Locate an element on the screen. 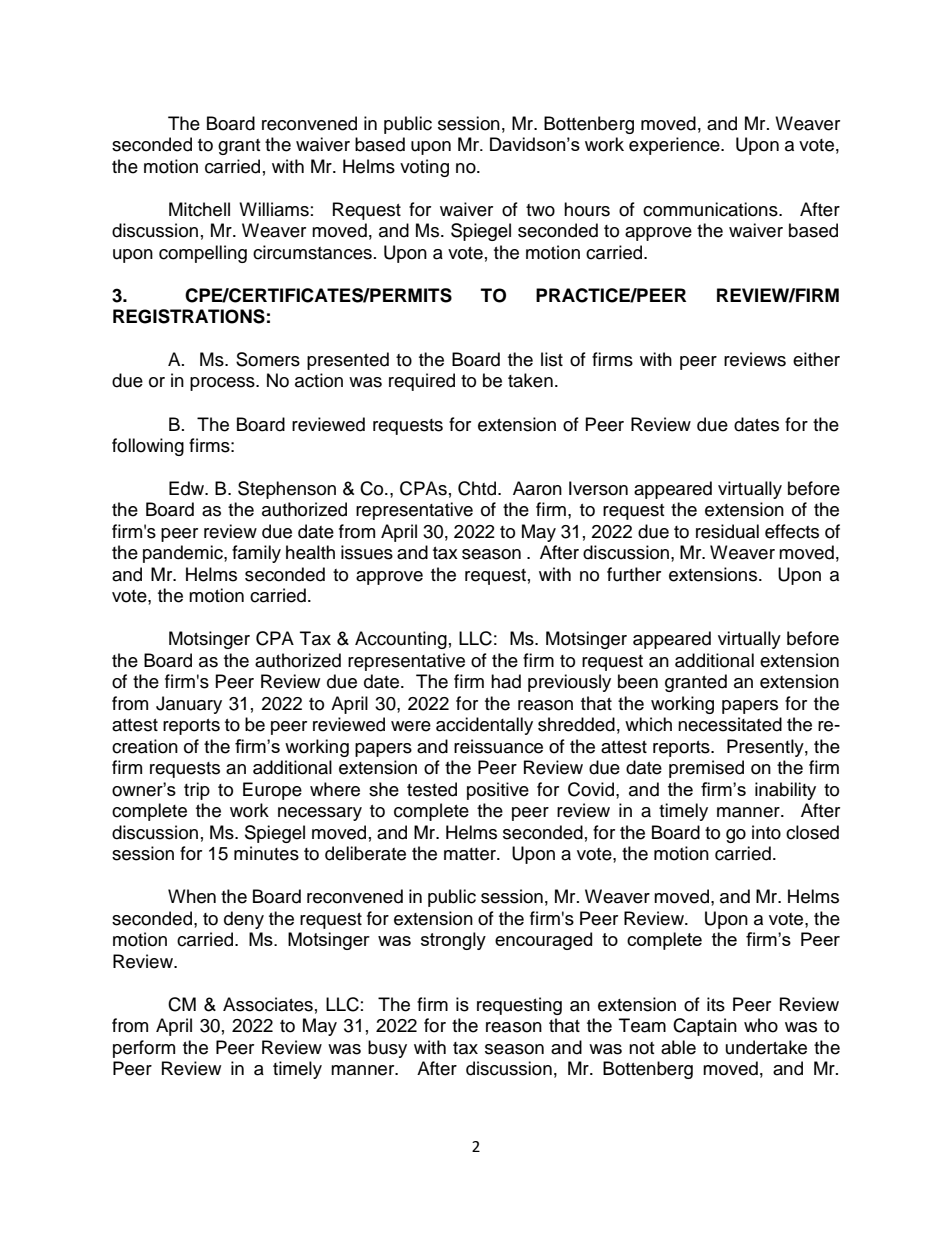 The height and width of the screenshot is (1233, 952). family is located at coordinates (256, 554).
